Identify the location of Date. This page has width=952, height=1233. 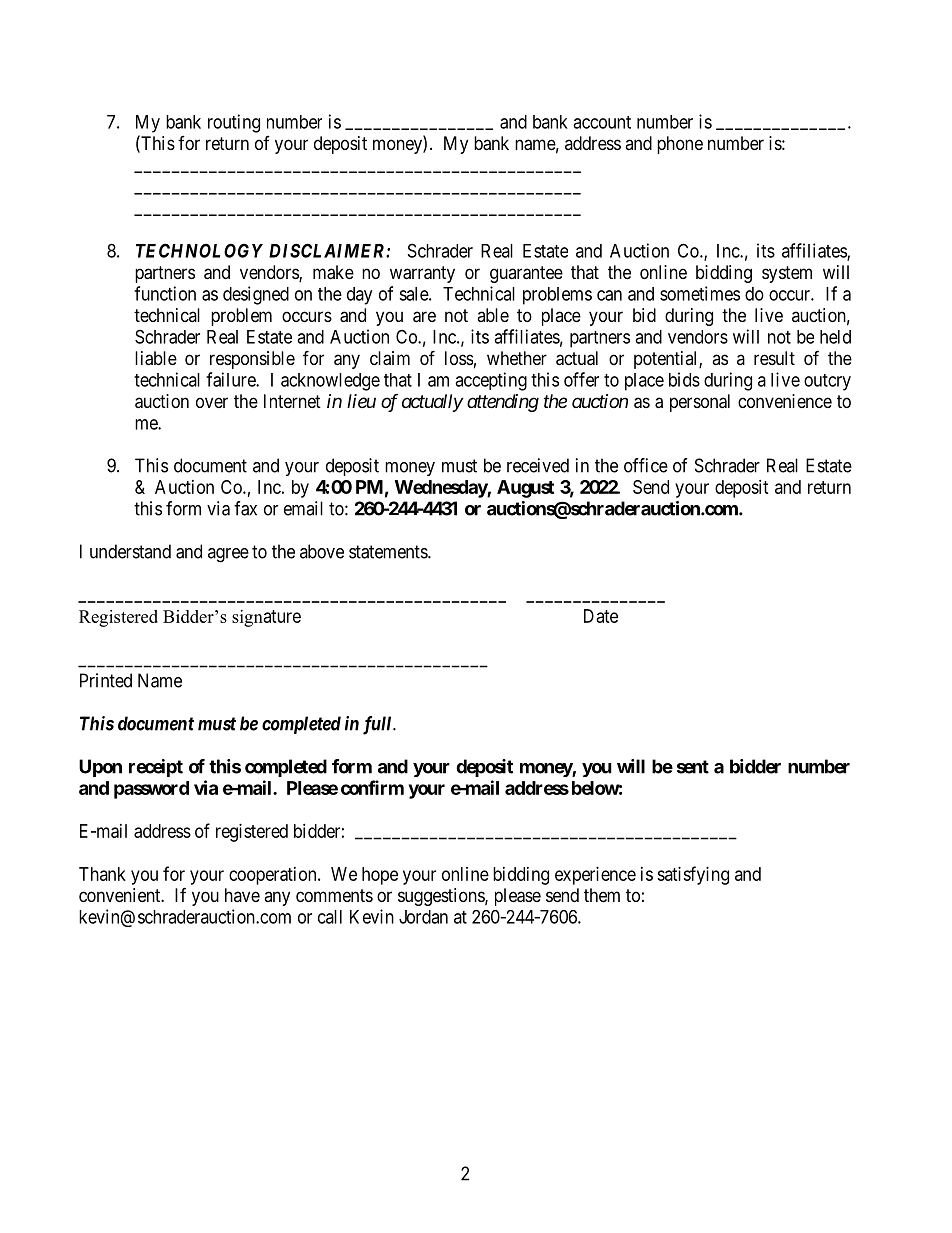
(601, 616).
